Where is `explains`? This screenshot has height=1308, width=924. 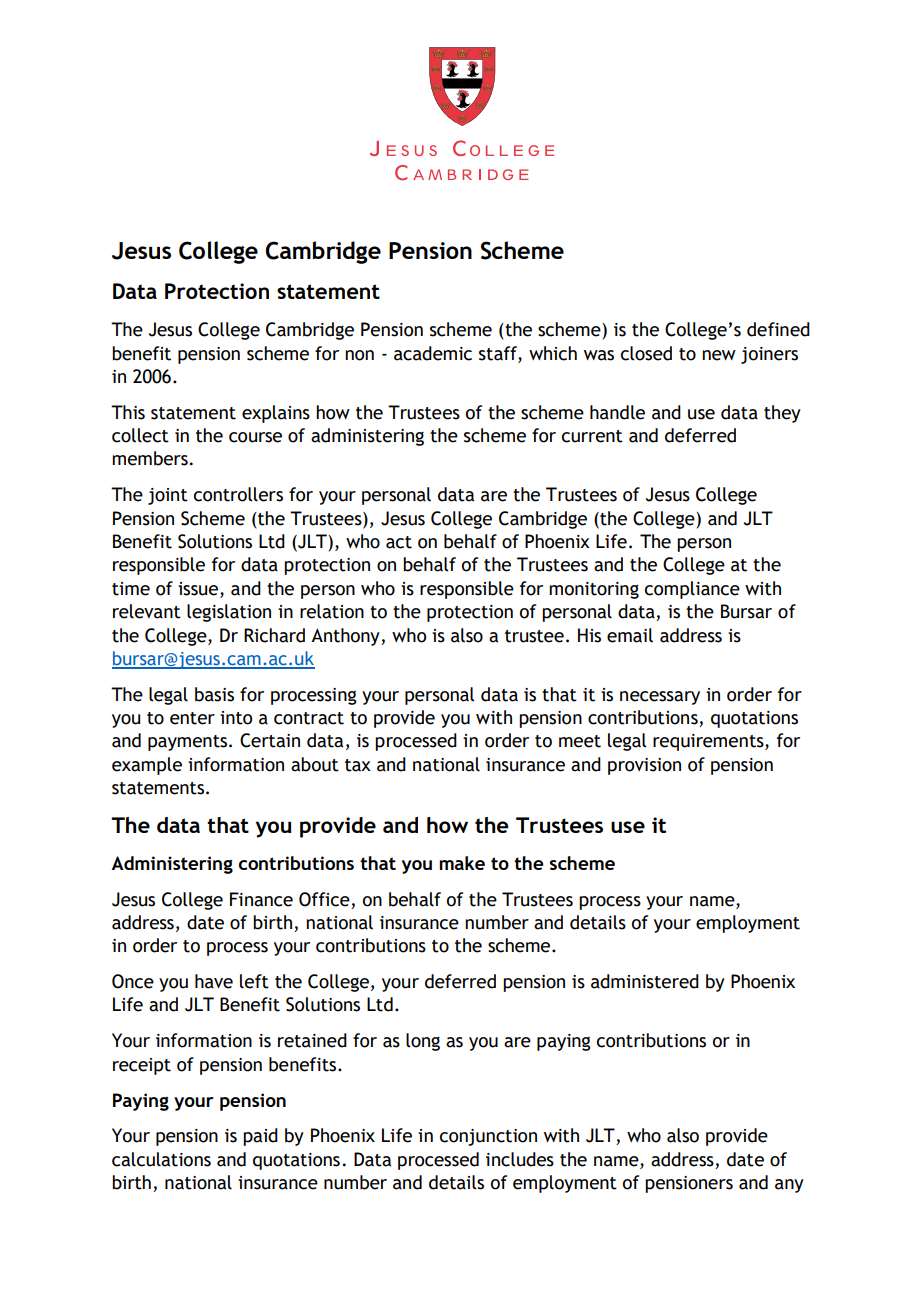 explains is located at coordinates (276, 414).
